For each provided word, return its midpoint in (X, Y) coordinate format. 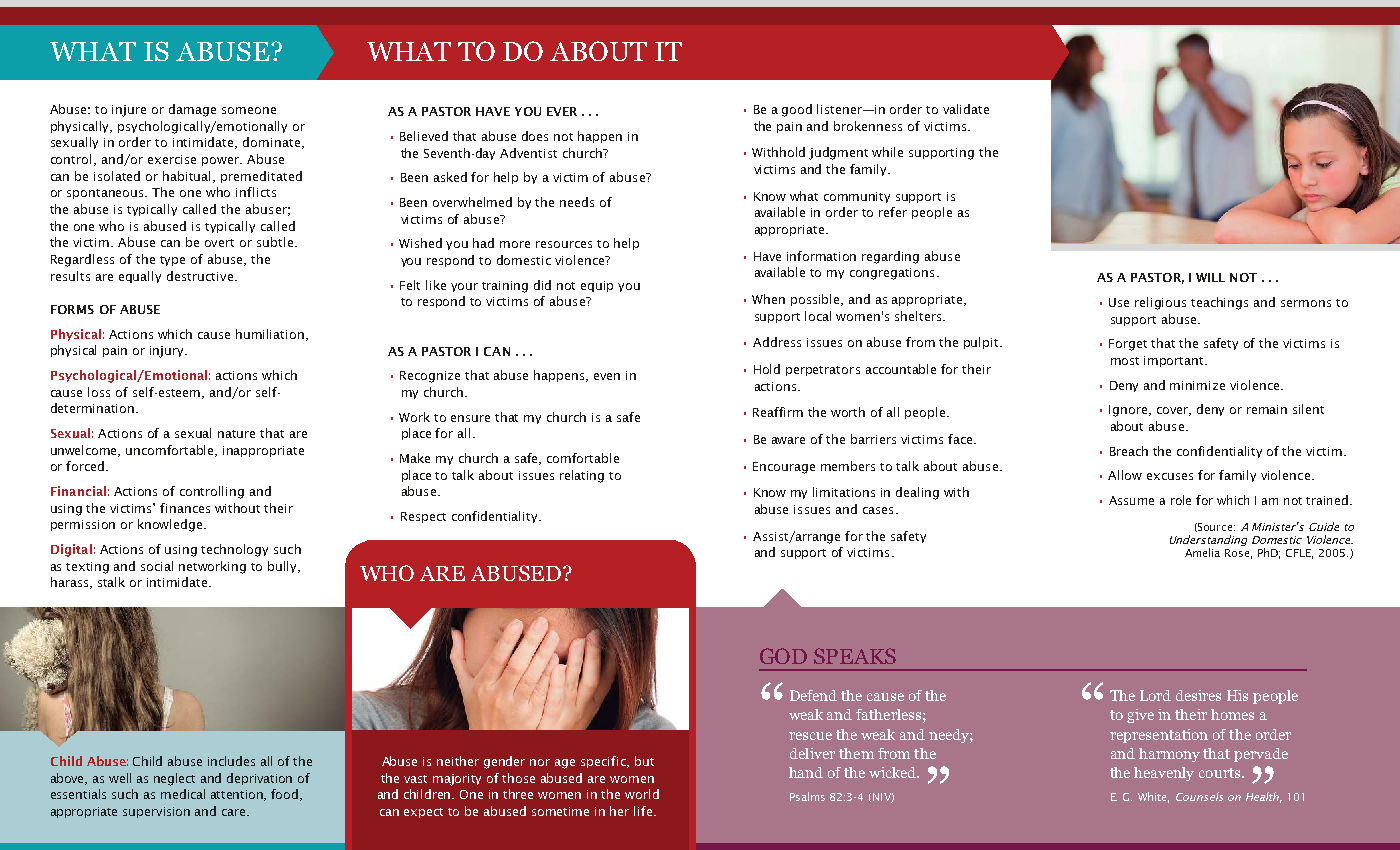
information (821, 256)
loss (99, 392)
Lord (1155, 695)
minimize (1197, 385)
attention (238, 795)
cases (878, 510)
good (797, 110)
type (172, 261)
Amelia (1202, 552)
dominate (271, 142)
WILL (1210, 277)
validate (966, 109)
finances (185, 508)
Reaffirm (778, 412)
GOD (783, 656)
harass (71, 583)
